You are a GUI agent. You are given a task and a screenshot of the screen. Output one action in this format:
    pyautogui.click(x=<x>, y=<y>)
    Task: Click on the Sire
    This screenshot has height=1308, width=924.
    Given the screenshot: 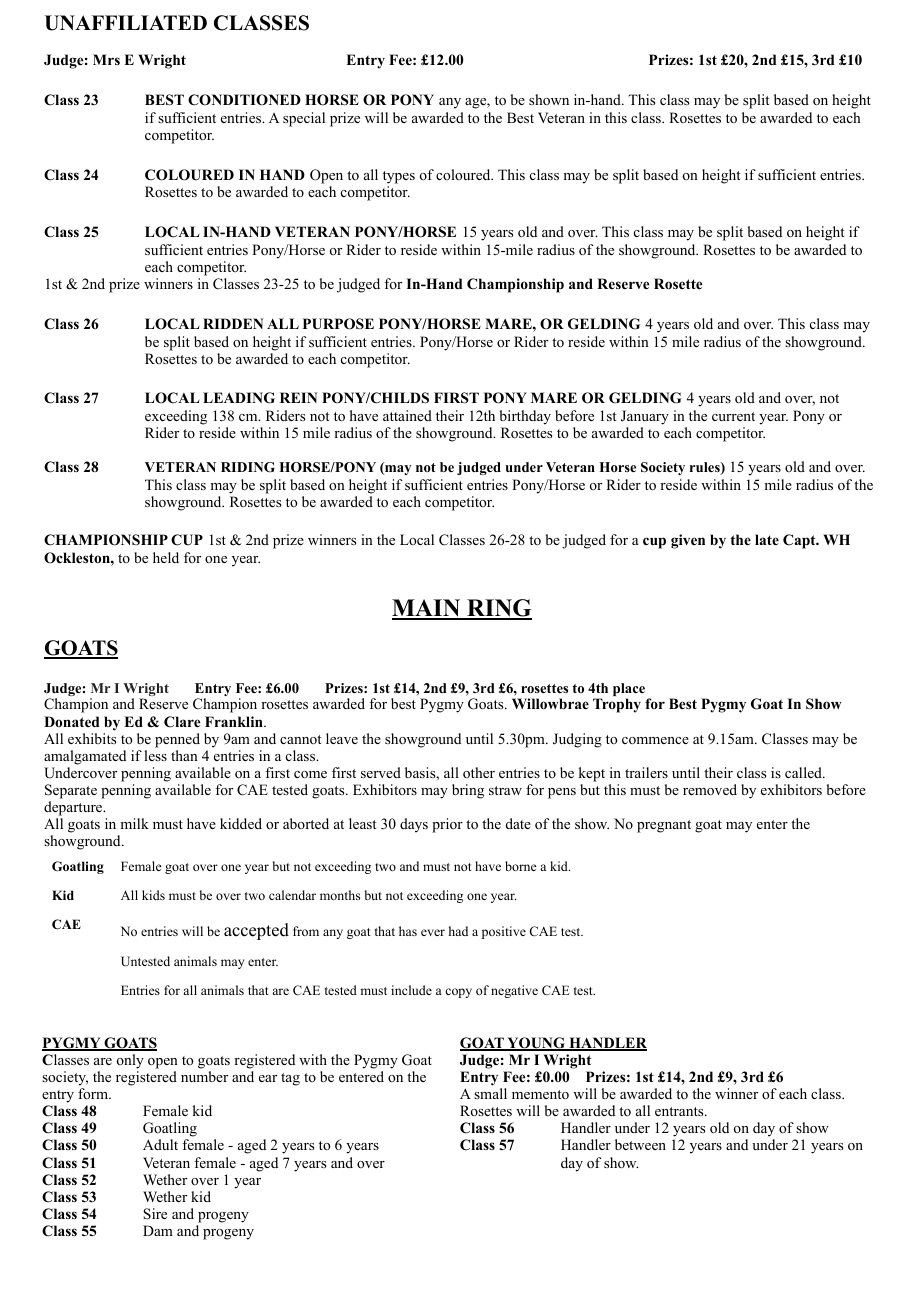 What is the action you would take?
    pyautogui.click(x=155, y=1214)
